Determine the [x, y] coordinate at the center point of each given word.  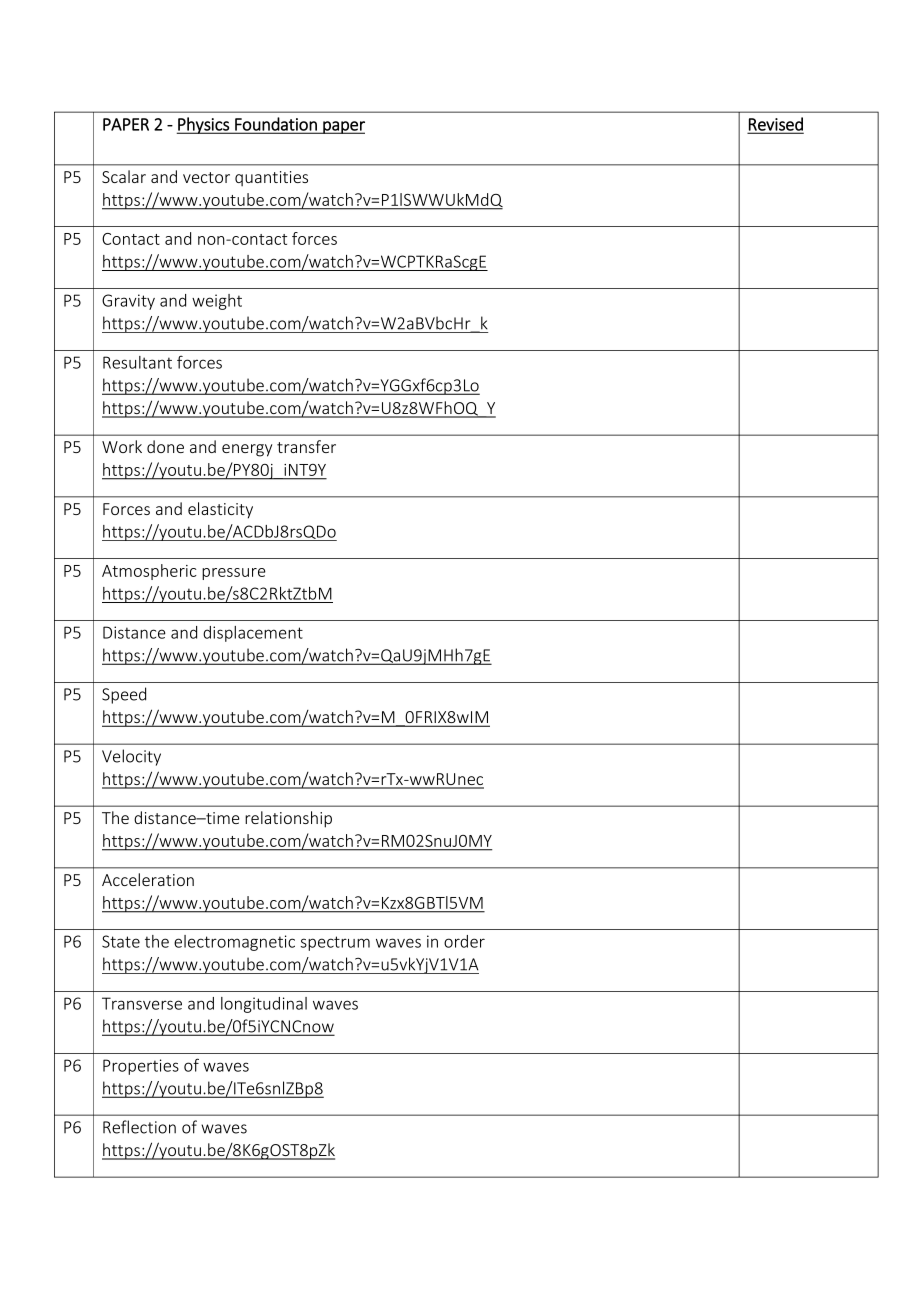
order [464, 941]
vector [206, 177]
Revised [775, 125]
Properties [141, 1067]
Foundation [276, 125]
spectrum [335, 943]
